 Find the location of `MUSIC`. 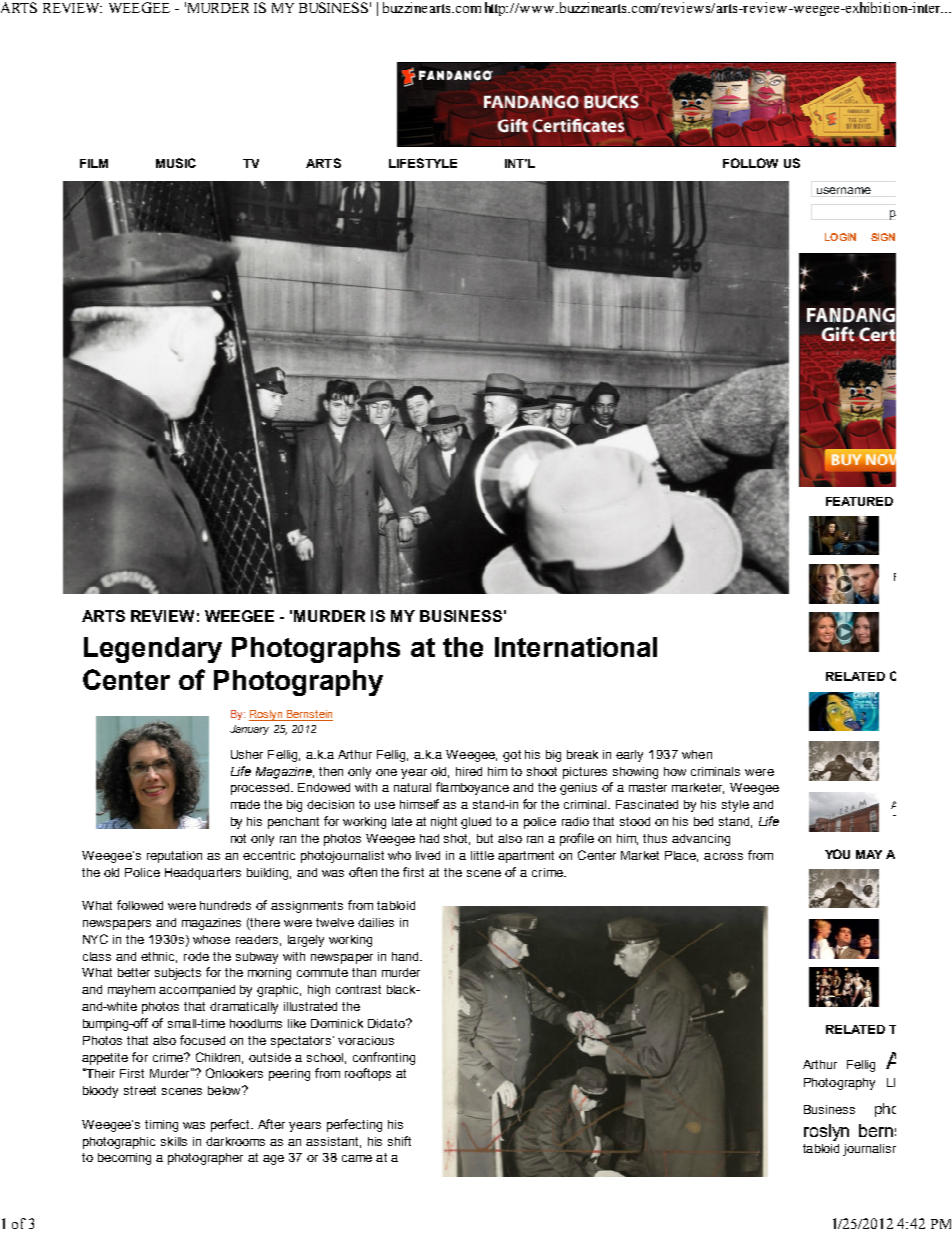

MUSIC is located at coordinates (176, 163).
